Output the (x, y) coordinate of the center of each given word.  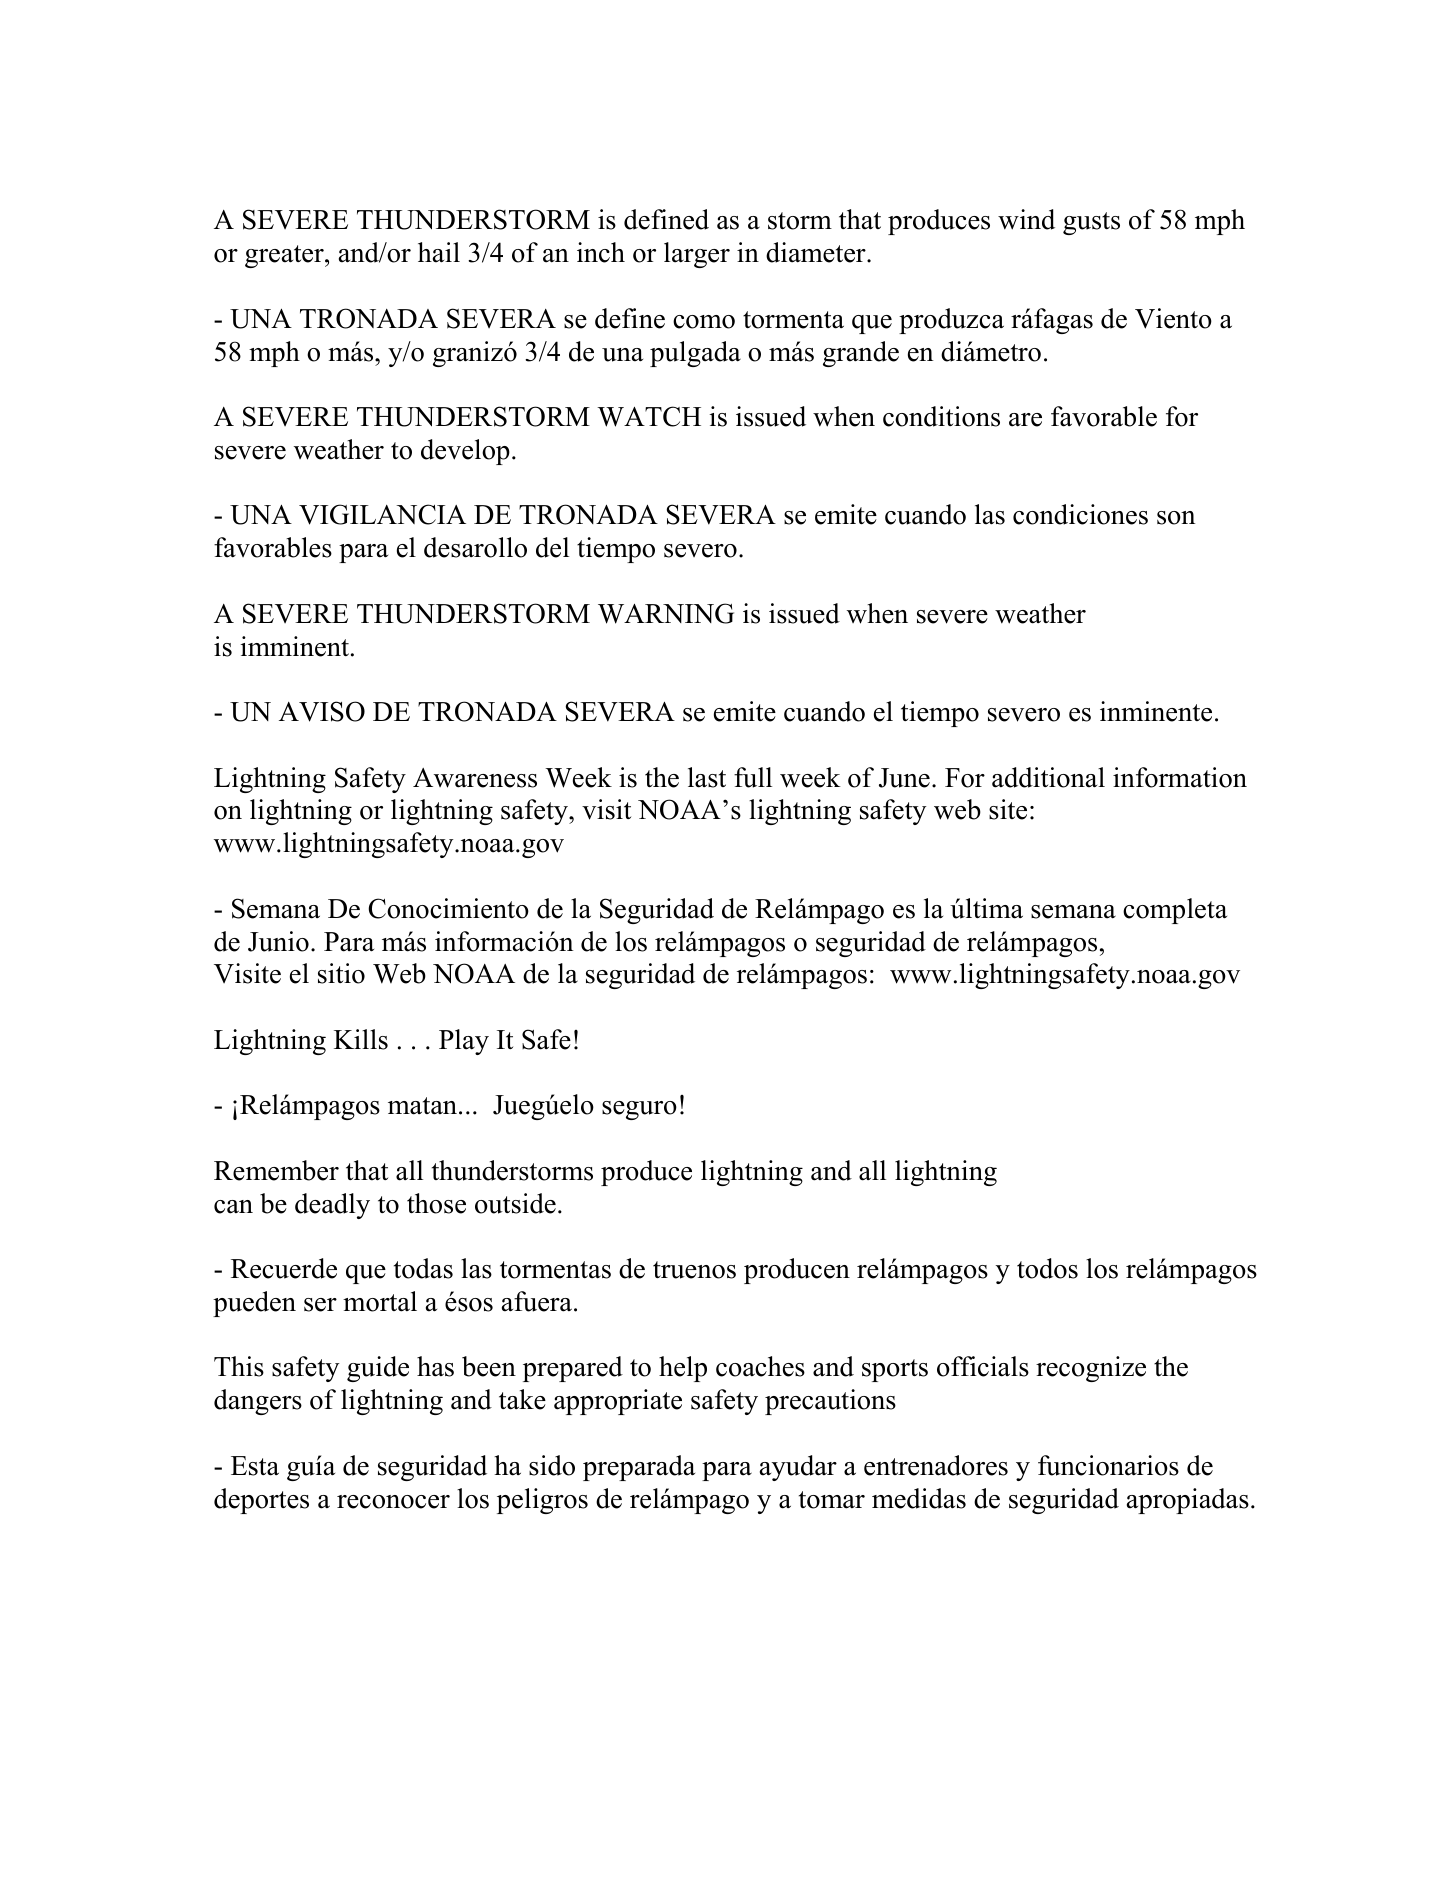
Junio (278, 941)
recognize (1091, 1369)
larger (697, 255)
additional (1048, 777)
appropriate (618, 1402)
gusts (1091, 223)
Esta (255, 1466)
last (707, 777)
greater (285, 256)
